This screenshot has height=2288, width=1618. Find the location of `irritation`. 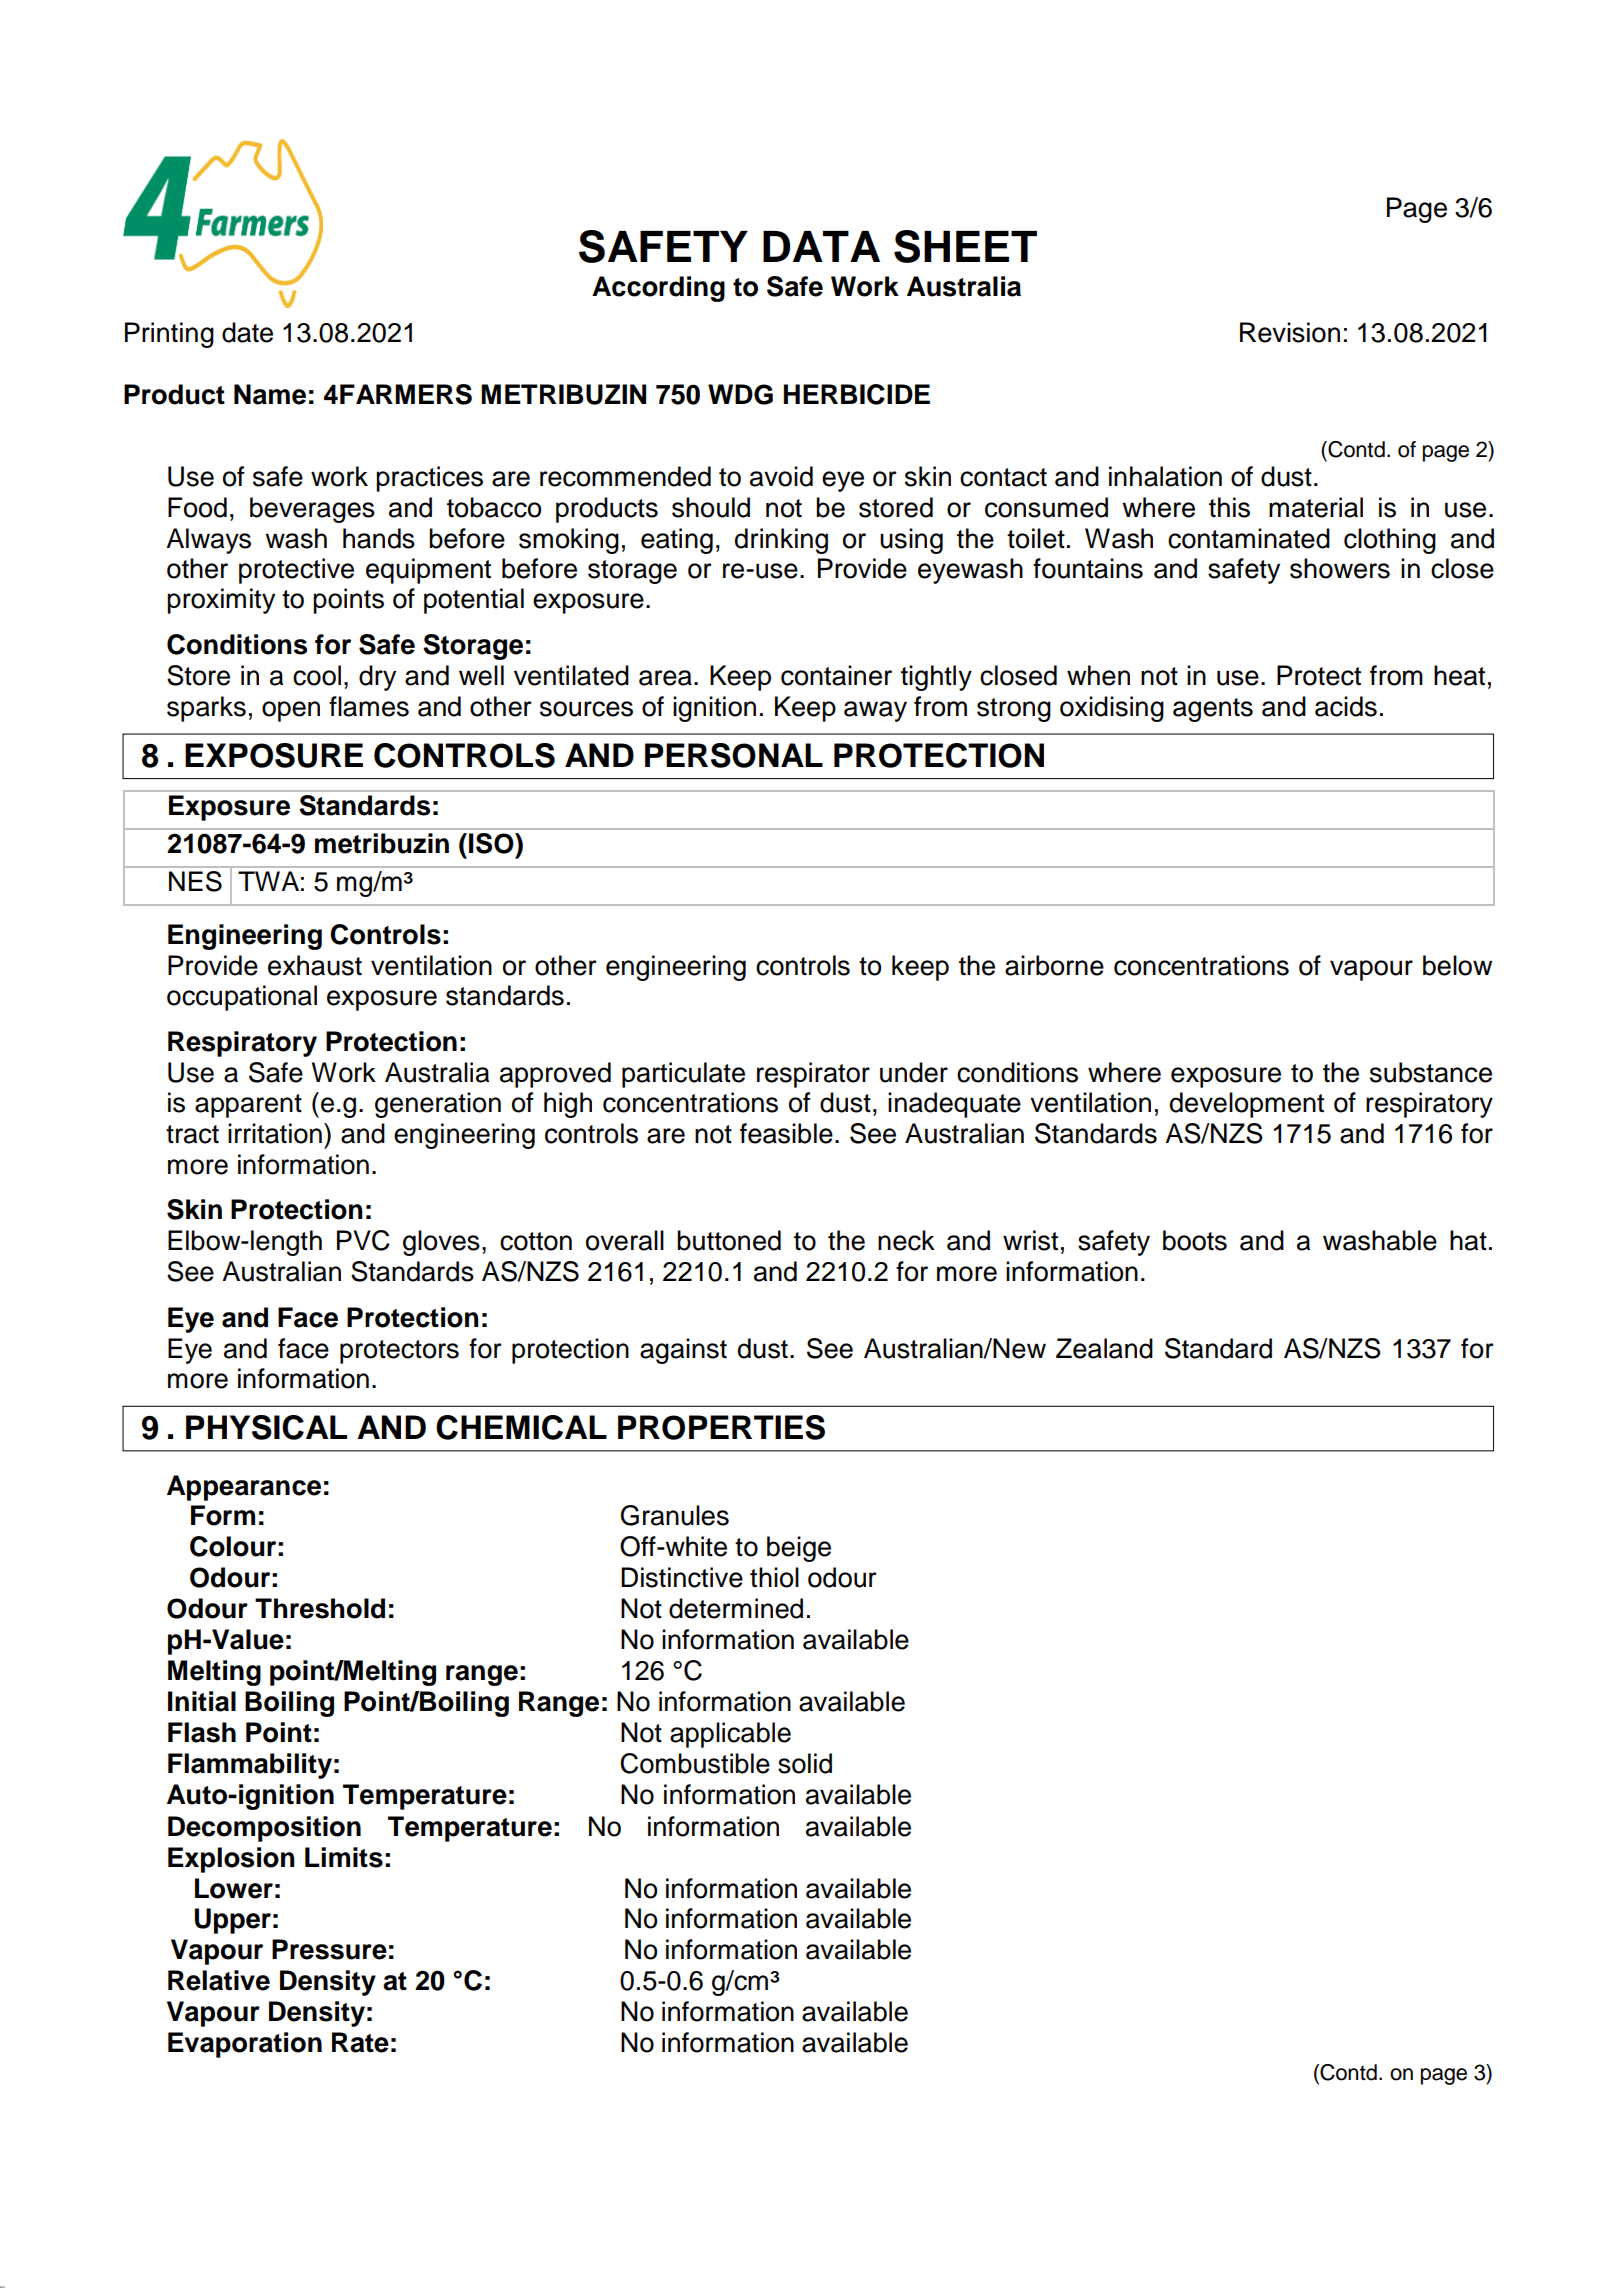

irritation is located at coordinates (275, 1133).
